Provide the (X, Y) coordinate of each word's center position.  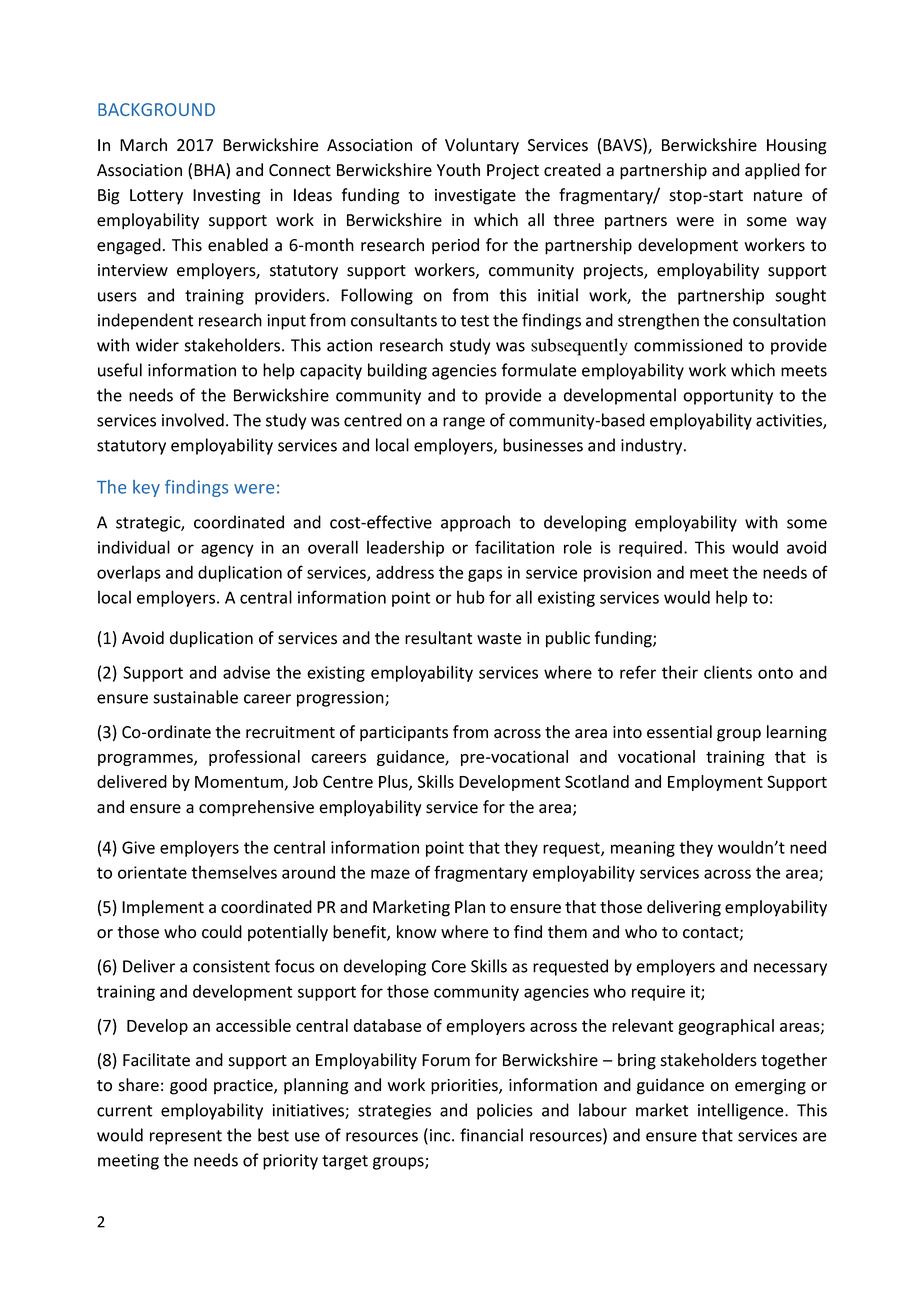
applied (772, 171)
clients (728, 672)
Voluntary (482, 146)
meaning (643, 849)
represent (186, 1137)
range (464, 423)
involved (193, 420)
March (143, 145)
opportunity (728, 397)
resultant (438, 638)
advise (246, 672)
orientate (152, 872)
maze (390, 874)
